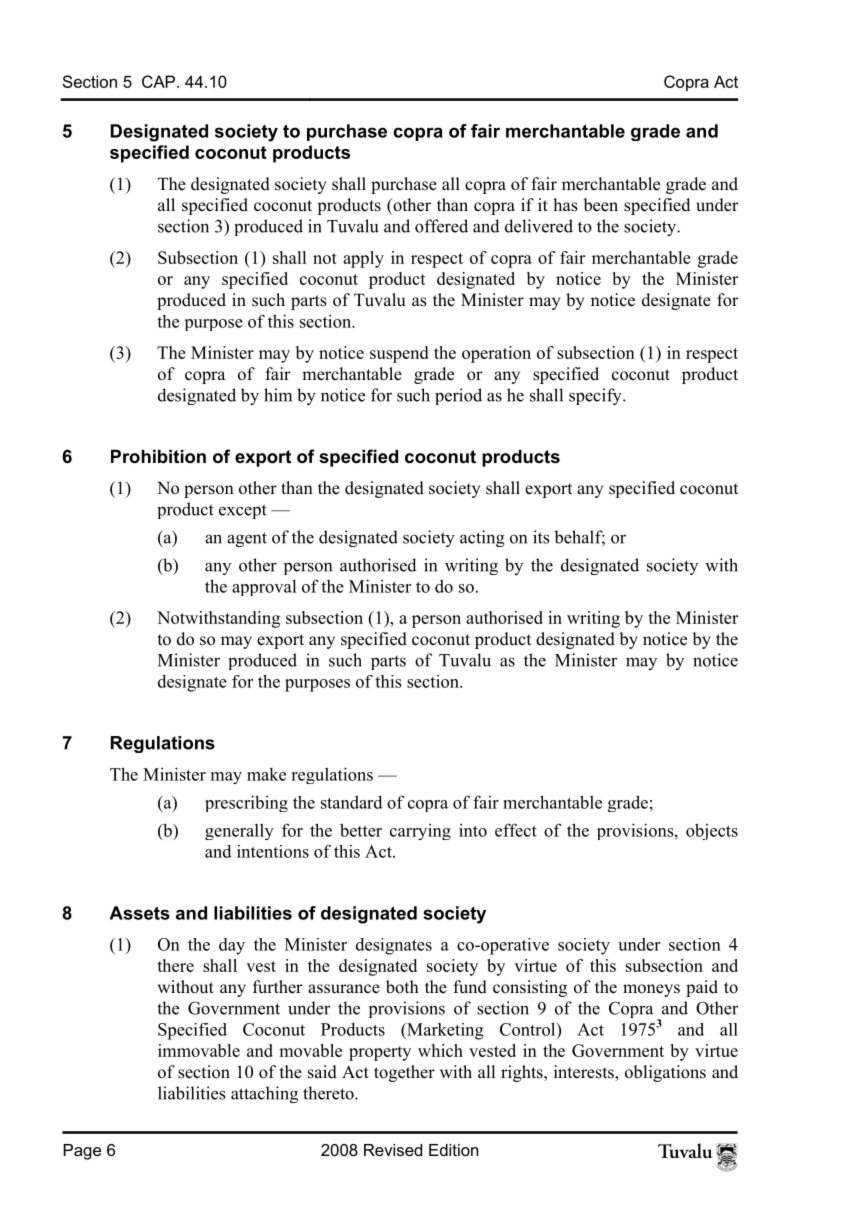  I want to click on Assets, so click(140, 913).
